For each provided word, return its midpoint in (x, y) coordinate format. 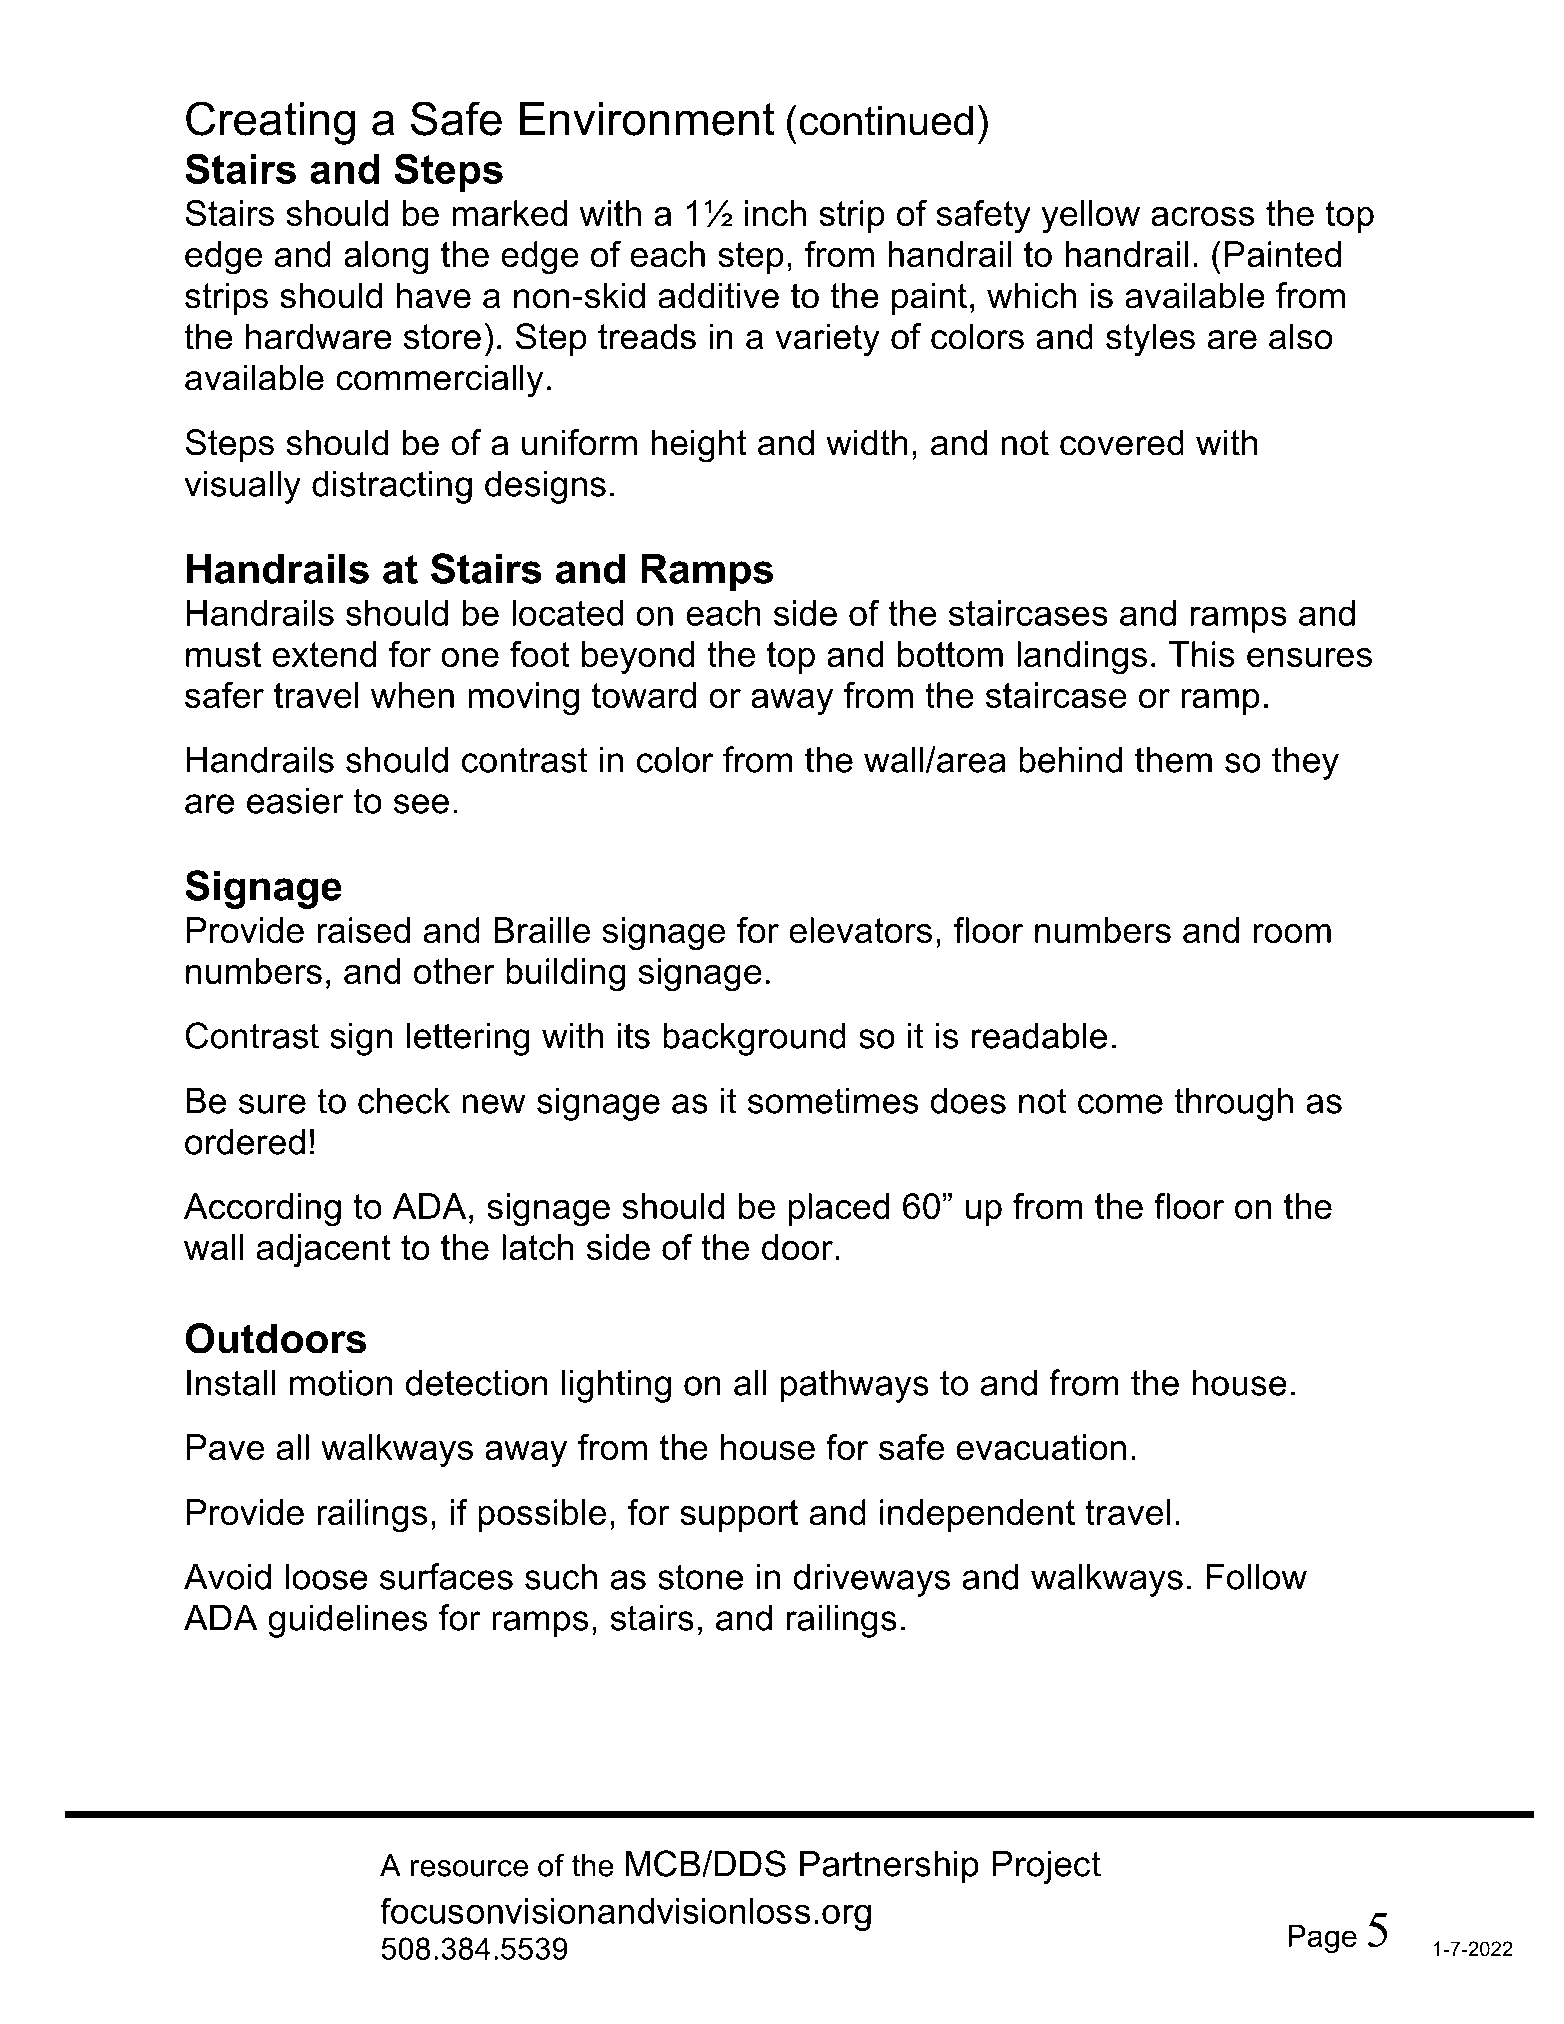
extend (325, 654)
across (1202, 216)
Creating (270, 123)
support (739, 1516)
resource (469, 1868)
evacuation (1041, 1447)
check (404, 1100)
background (754, 1039)
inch (775, 213)
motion (341, 1382)
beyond (638, 658)
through (1233, 1104)
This (1202, 654)
